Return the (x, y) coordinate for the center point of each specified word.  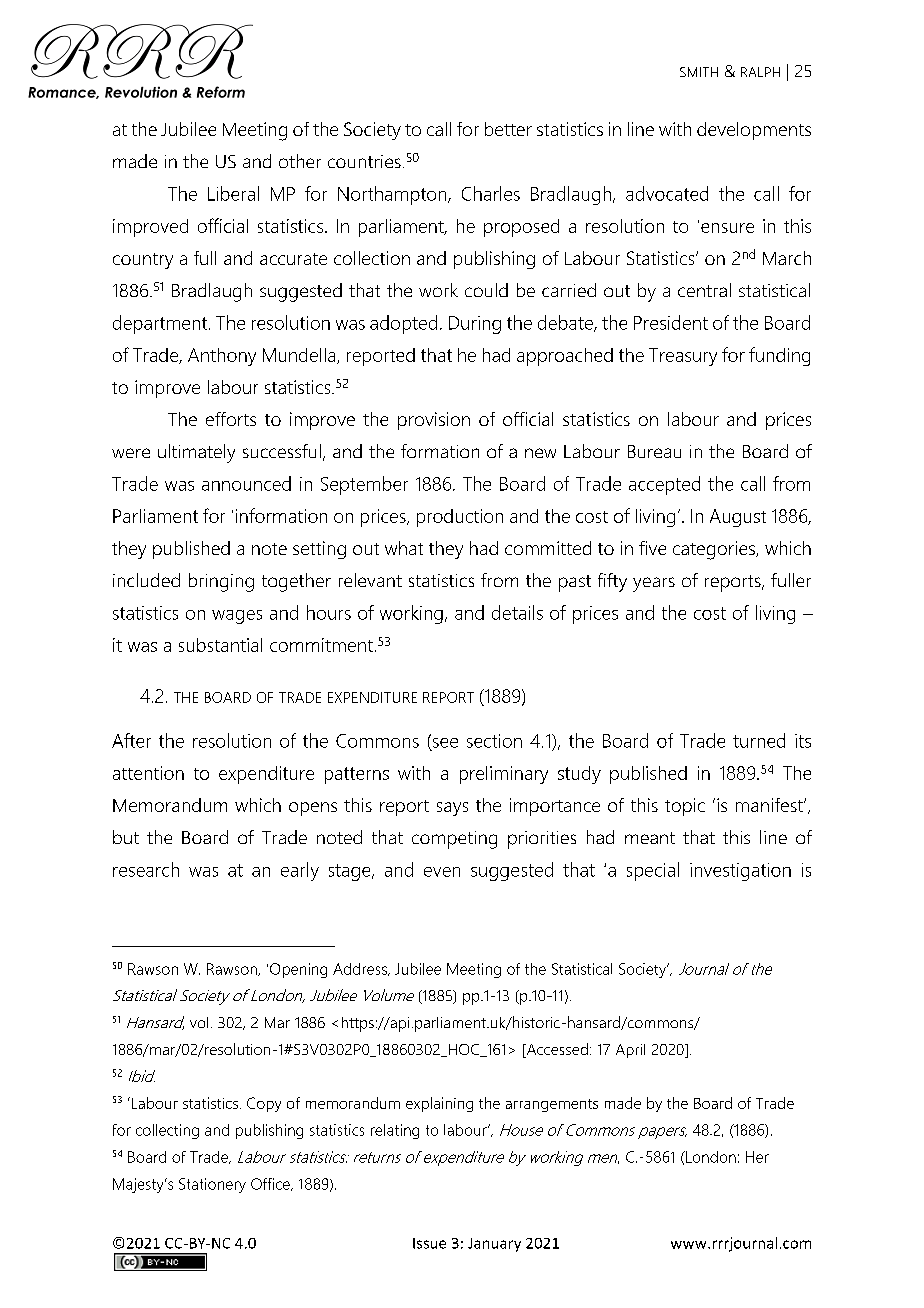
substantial (220, 645)
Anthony (222, 357)
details (517, 612)
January (494, 1245)
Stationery (212, 1185)
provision (434, 421)
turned (759, 740)
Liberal (233, 193)
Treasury (683, 357)
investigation (740, 872)
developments (754, 131)
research (146, 869)
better (508, 129)
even (442, 872)
